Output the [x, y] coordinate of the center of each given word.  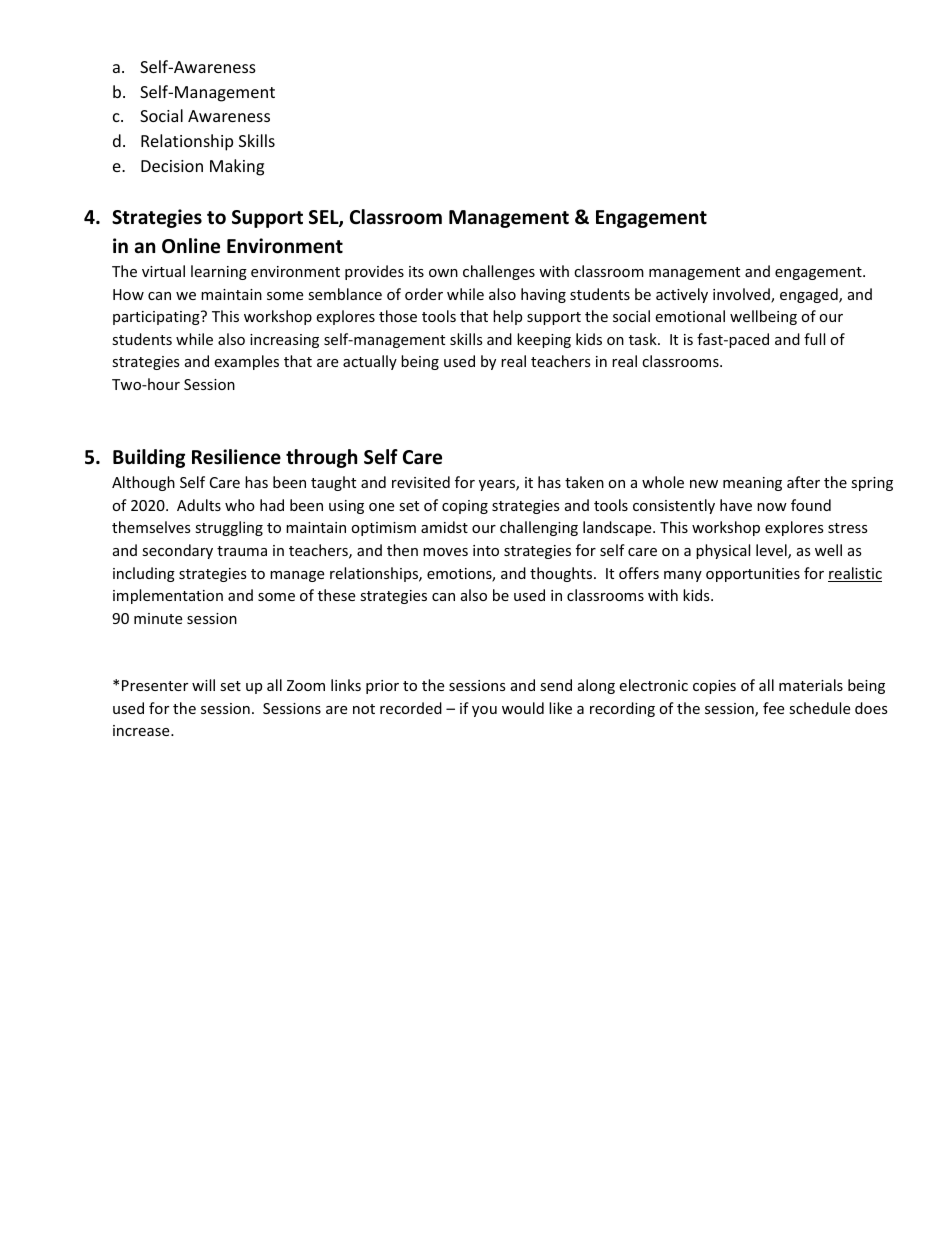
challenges [499, 272]
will [203, 685]
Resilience [236, 457]
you [484, 711]
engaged [810, 295]
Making [237, 167]
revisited [421, 482]
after [803, 482]
